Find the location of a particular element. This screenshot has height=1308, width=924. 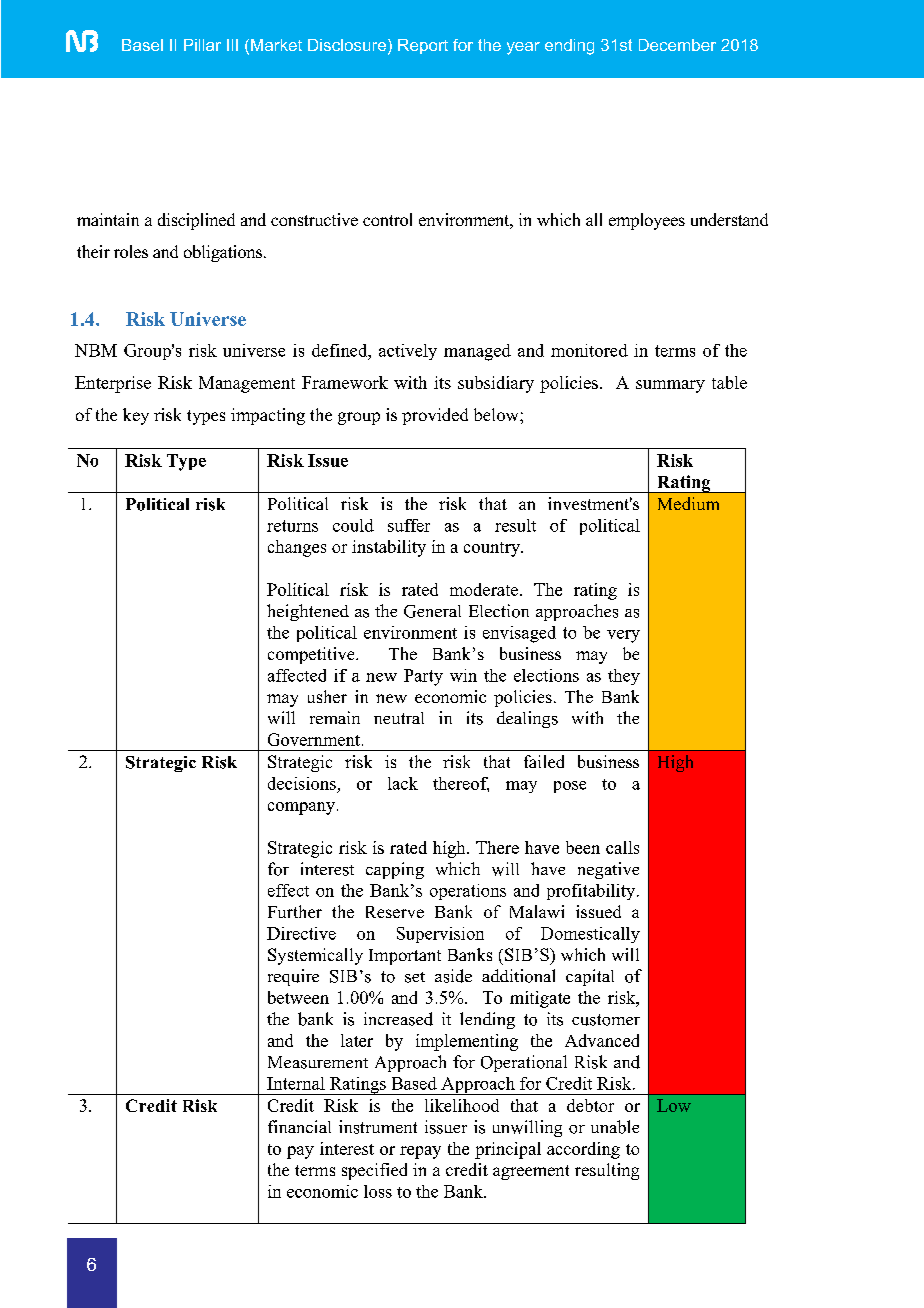

financial is located at coordinates (299, 1126).
